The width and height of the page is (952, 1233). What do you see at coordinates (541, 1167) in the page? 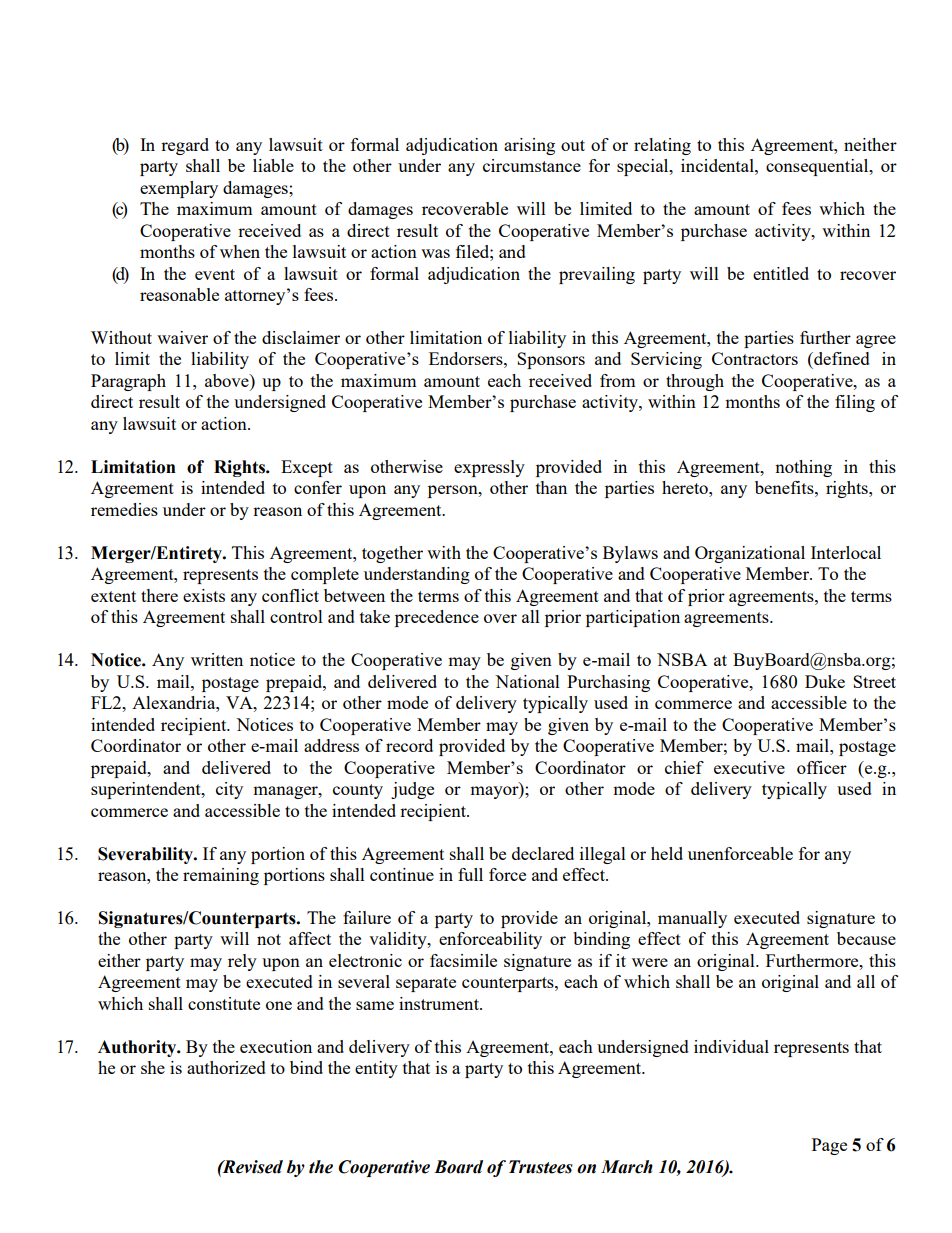
I see `Trustees` at bounding box center [541, 1167].
